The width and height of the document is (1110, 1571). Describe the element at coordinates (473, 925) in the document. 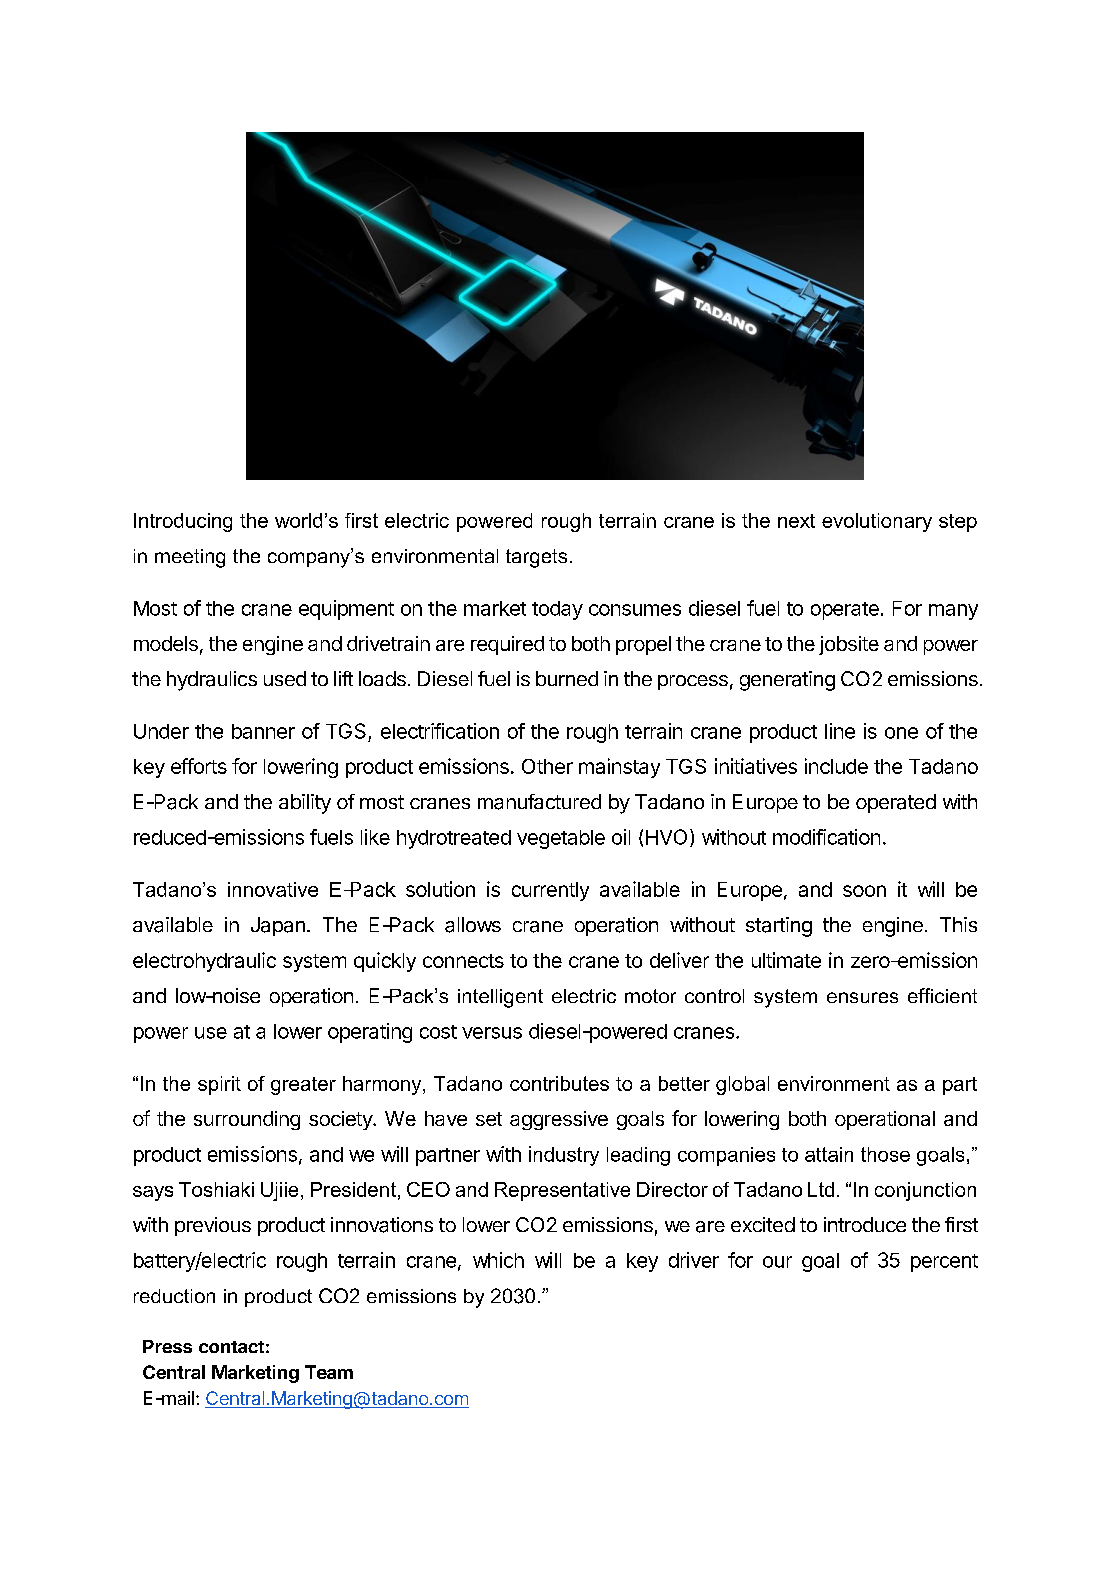

I see `allows` at that location.
